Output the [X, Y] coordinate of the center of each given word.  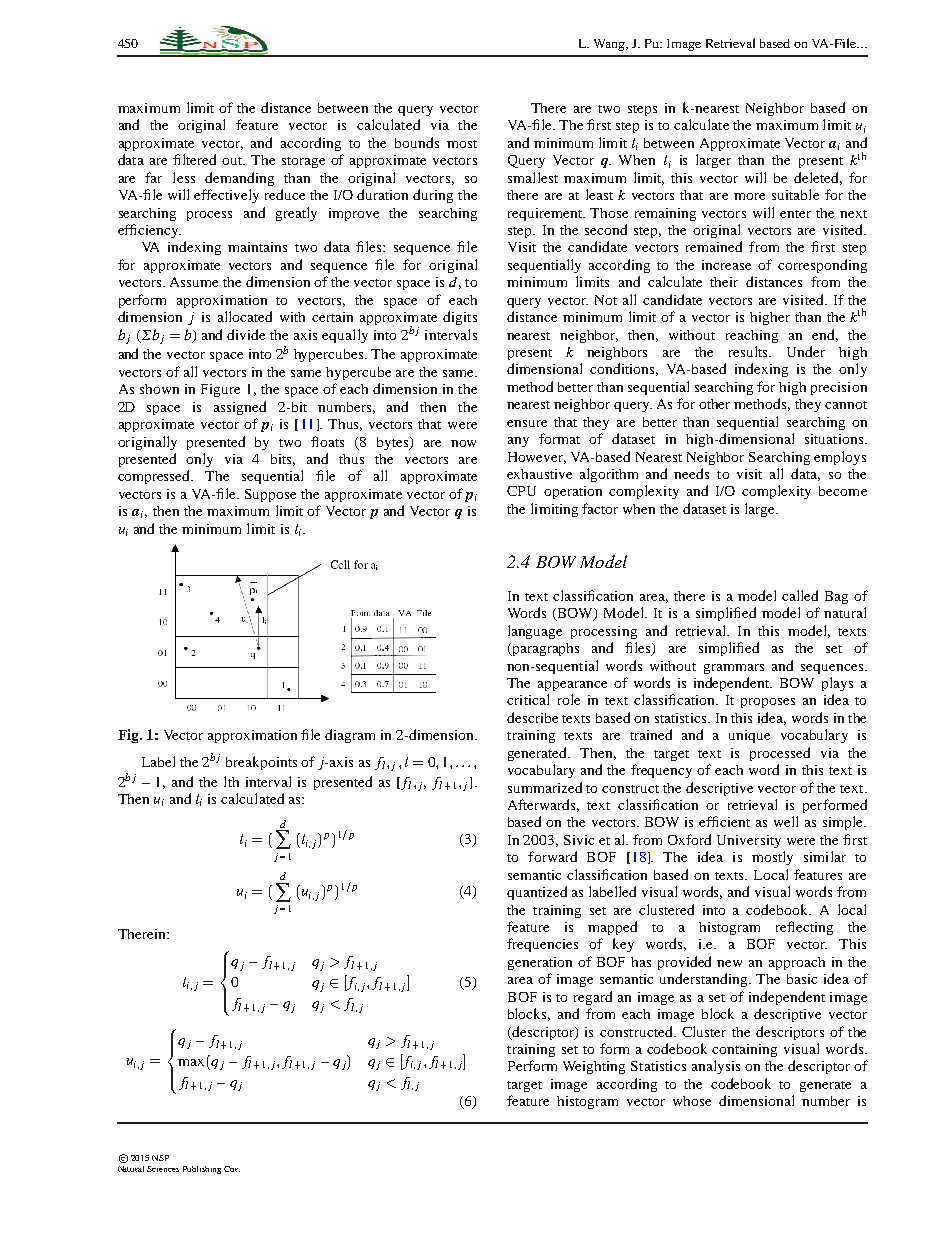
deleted [818, 178]
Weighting [594, 1067]
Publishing [202, 1170]
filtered [194, 159]
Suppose [270, 495]
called [800, 595]
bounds [417, 142]
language [535, 632]
